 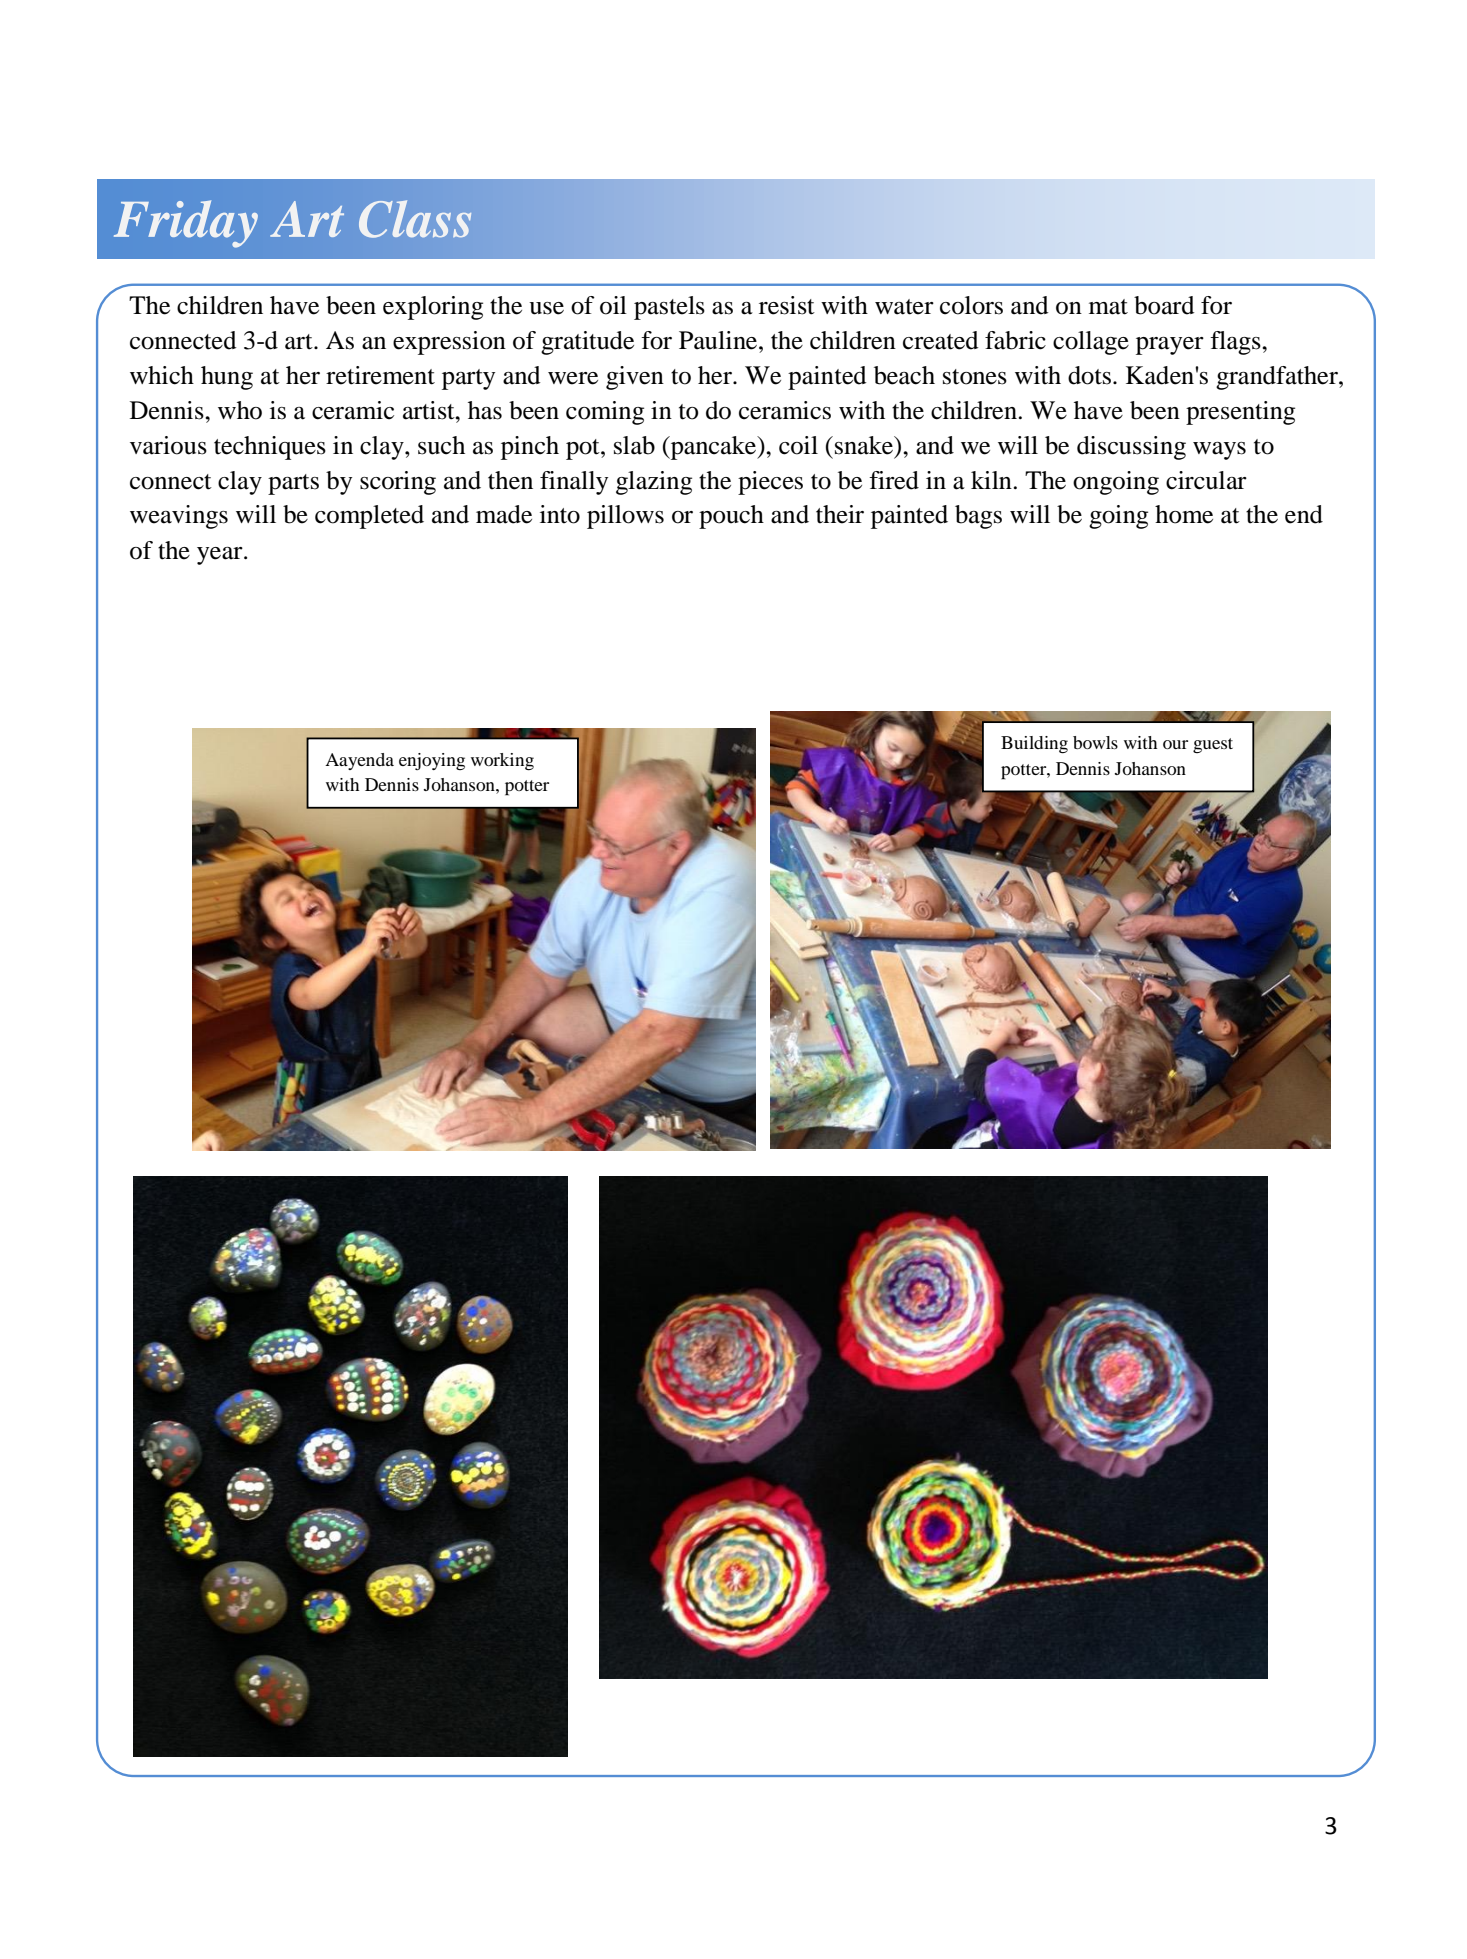 I want to click on resist, so click(x=787, y=305).
